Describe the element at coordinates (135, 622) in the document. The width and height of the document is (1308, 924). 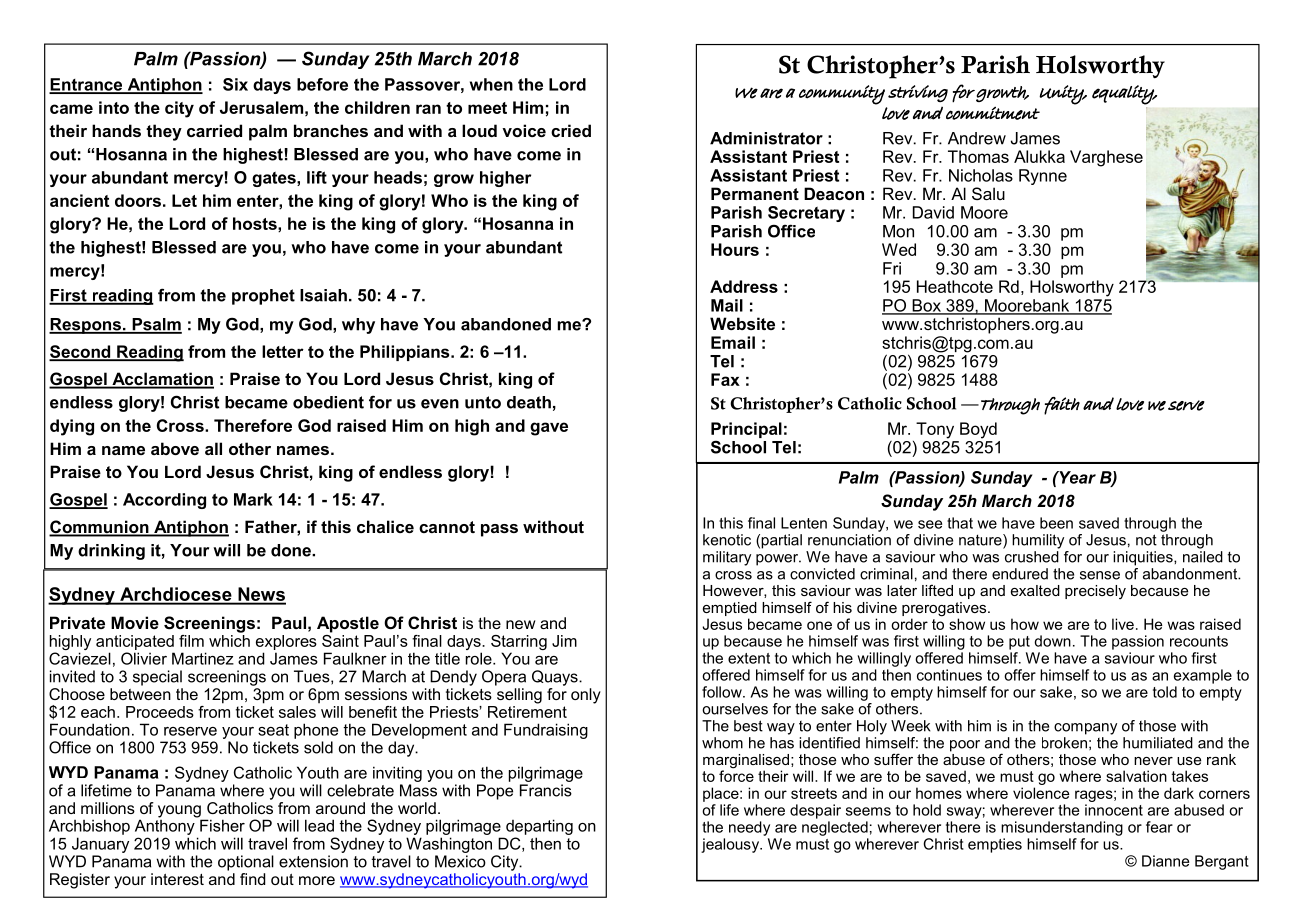
I see `Movie` at that location.
